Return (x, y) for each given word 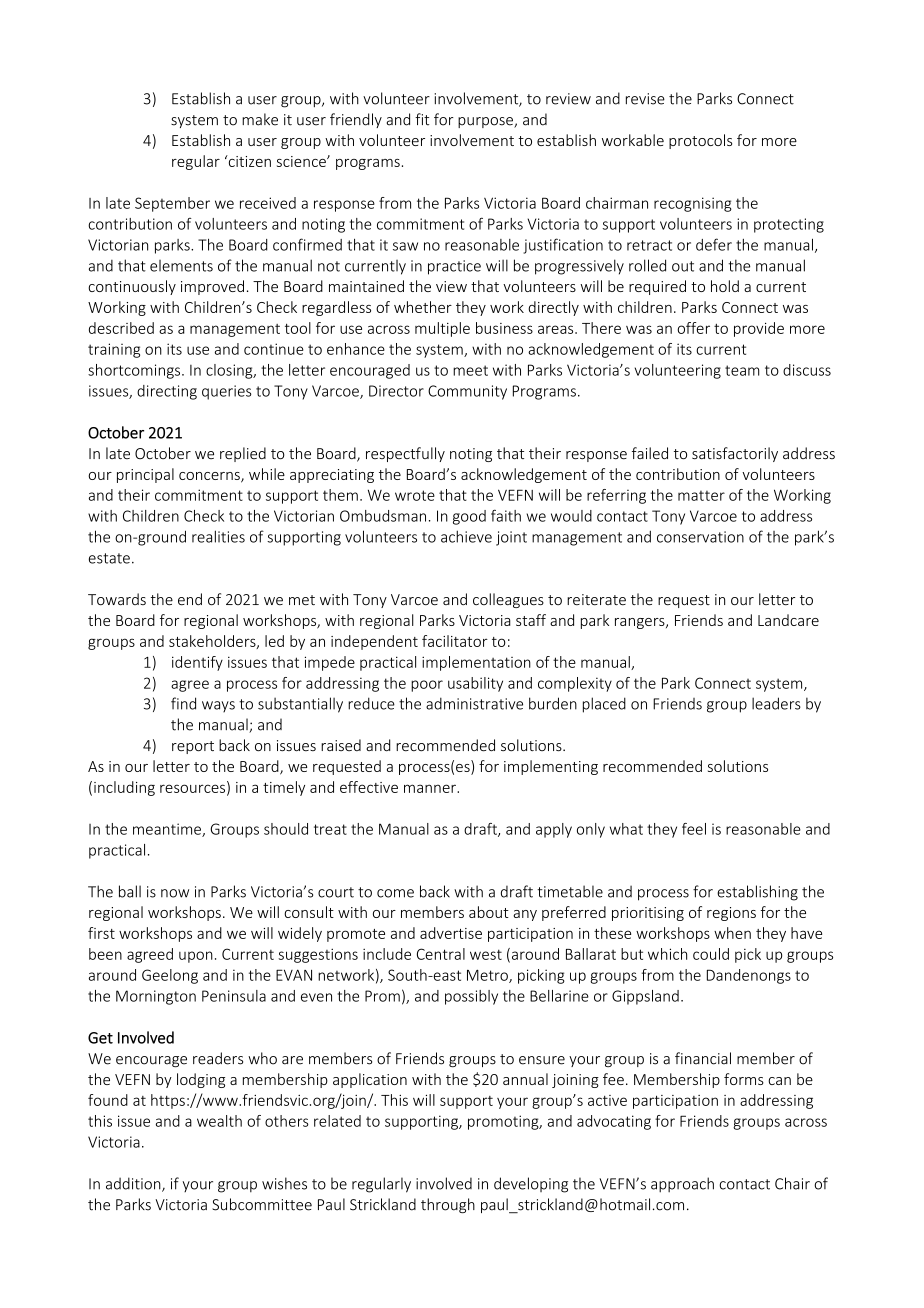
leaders (776, 703)
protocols (700, 141)
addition (134, 1184)
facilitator (455, 641)
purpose (486, 122)
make (260, 119)
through (448, 1205)
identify (197, 663)
